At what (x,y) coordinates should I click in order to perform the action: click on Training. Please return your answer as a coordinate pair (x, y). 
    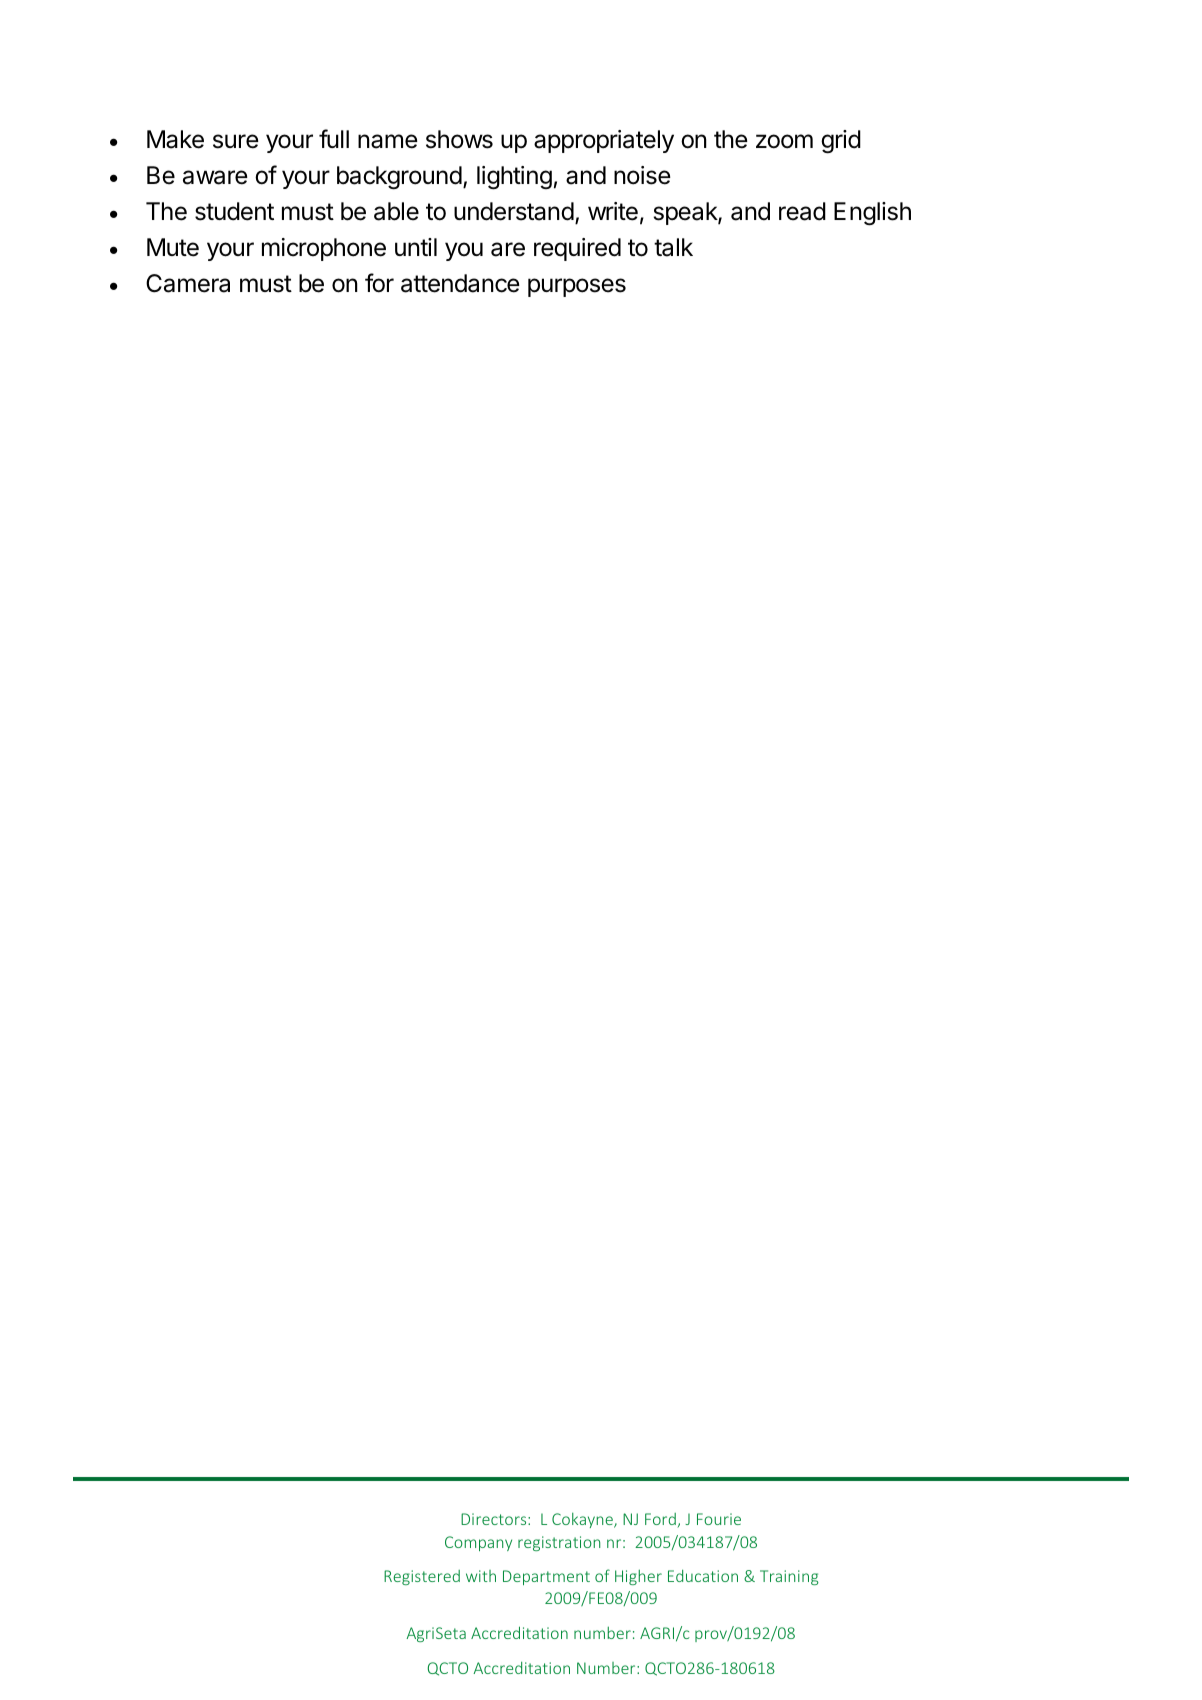
    Looking at the image, I should click on (789, 1577).
